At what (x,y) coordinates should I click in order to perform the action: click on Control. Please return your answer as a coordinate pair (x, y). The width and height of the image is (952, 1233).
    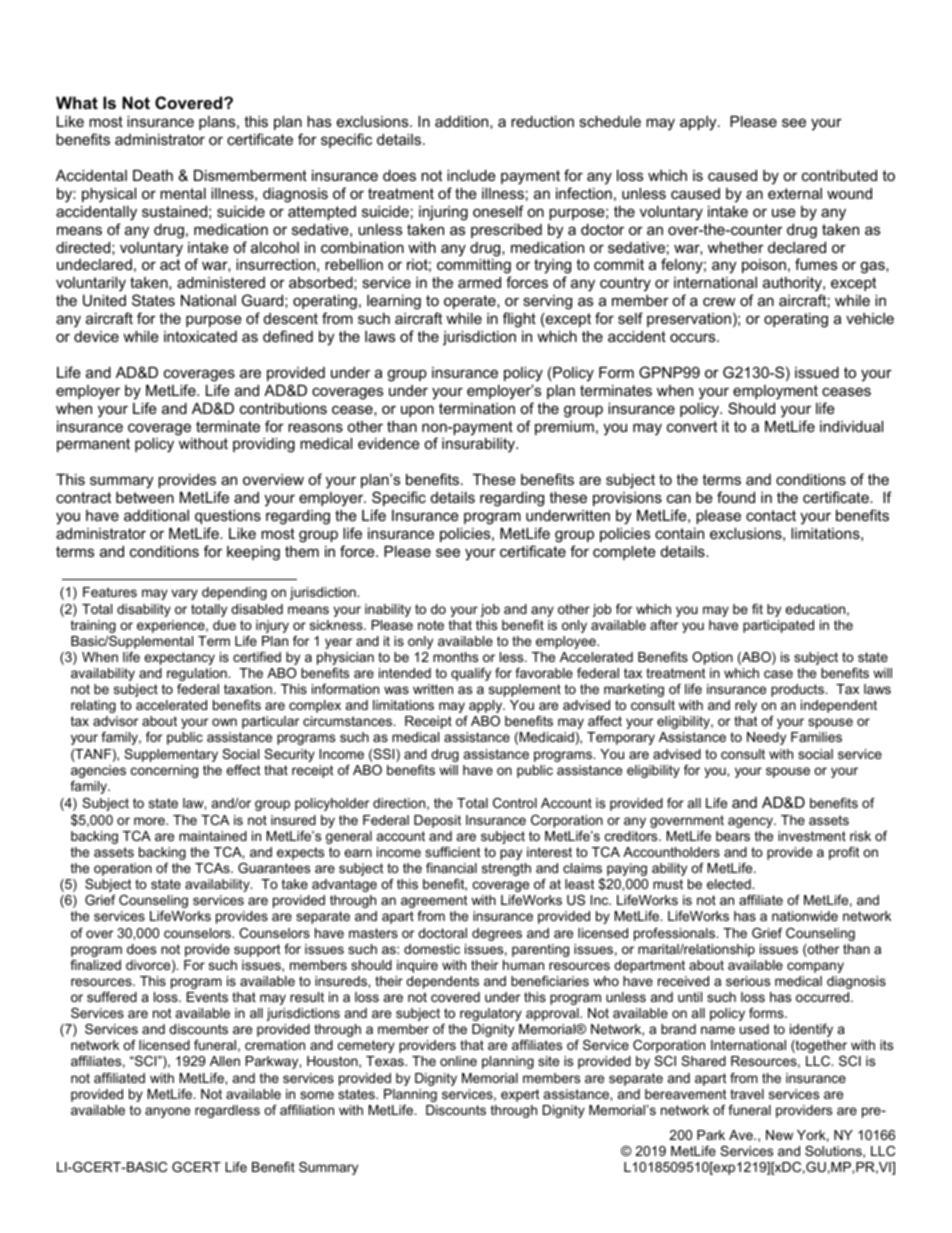
    Looking at the image, I should click on (515, 803).
